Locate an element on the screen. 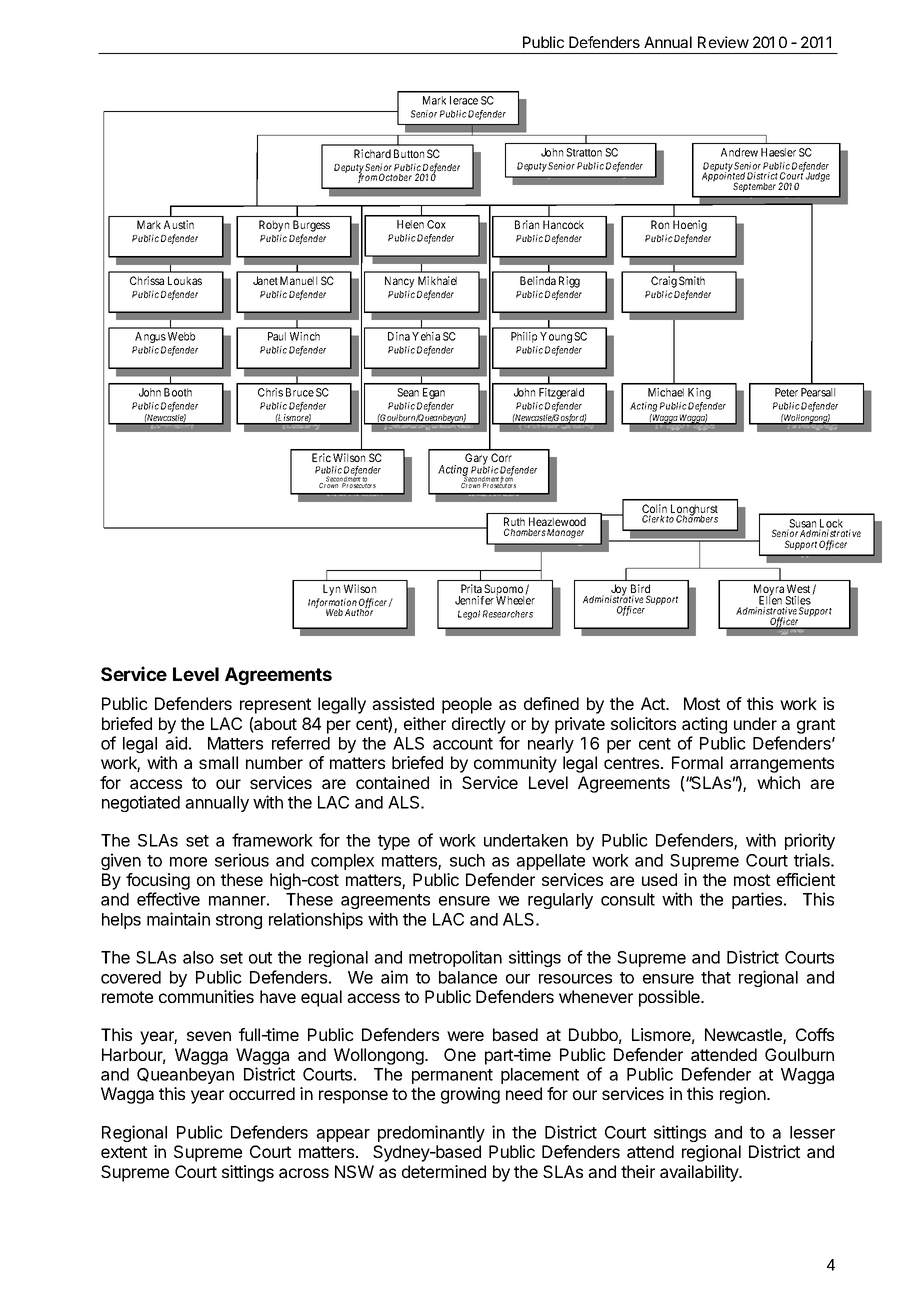 This screenshot has height=1308, width=924. Booth is located at coordinates (178, 392).
